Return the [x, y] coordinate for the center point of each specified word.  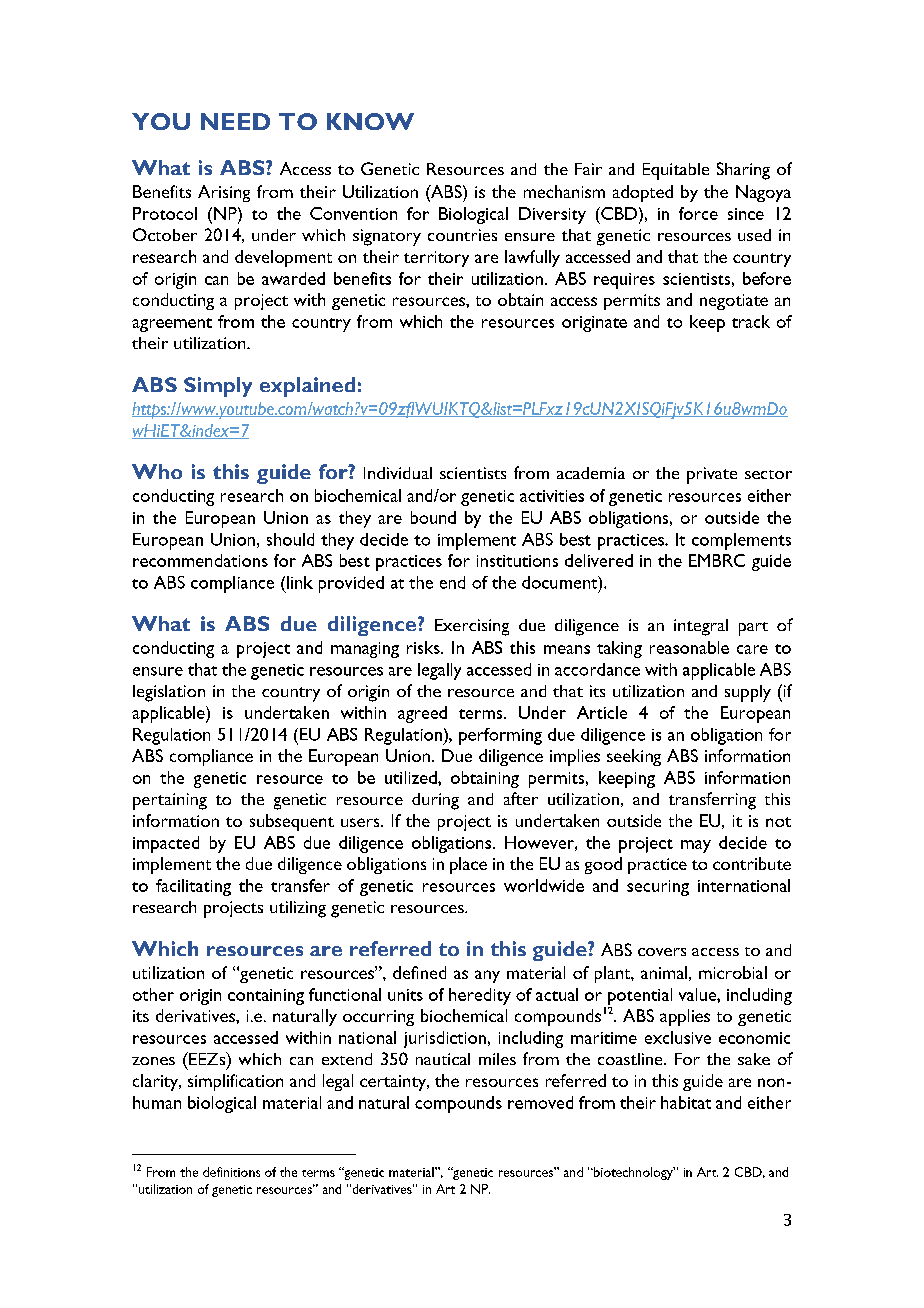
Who [157, 471]
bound [433, 517]
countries [462, 235]
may [696, 846]
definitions [231, 1172]
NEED [235, 121]
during [435, 801]
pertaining [170, 801]
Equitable [676, 171]
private [712, 475]
